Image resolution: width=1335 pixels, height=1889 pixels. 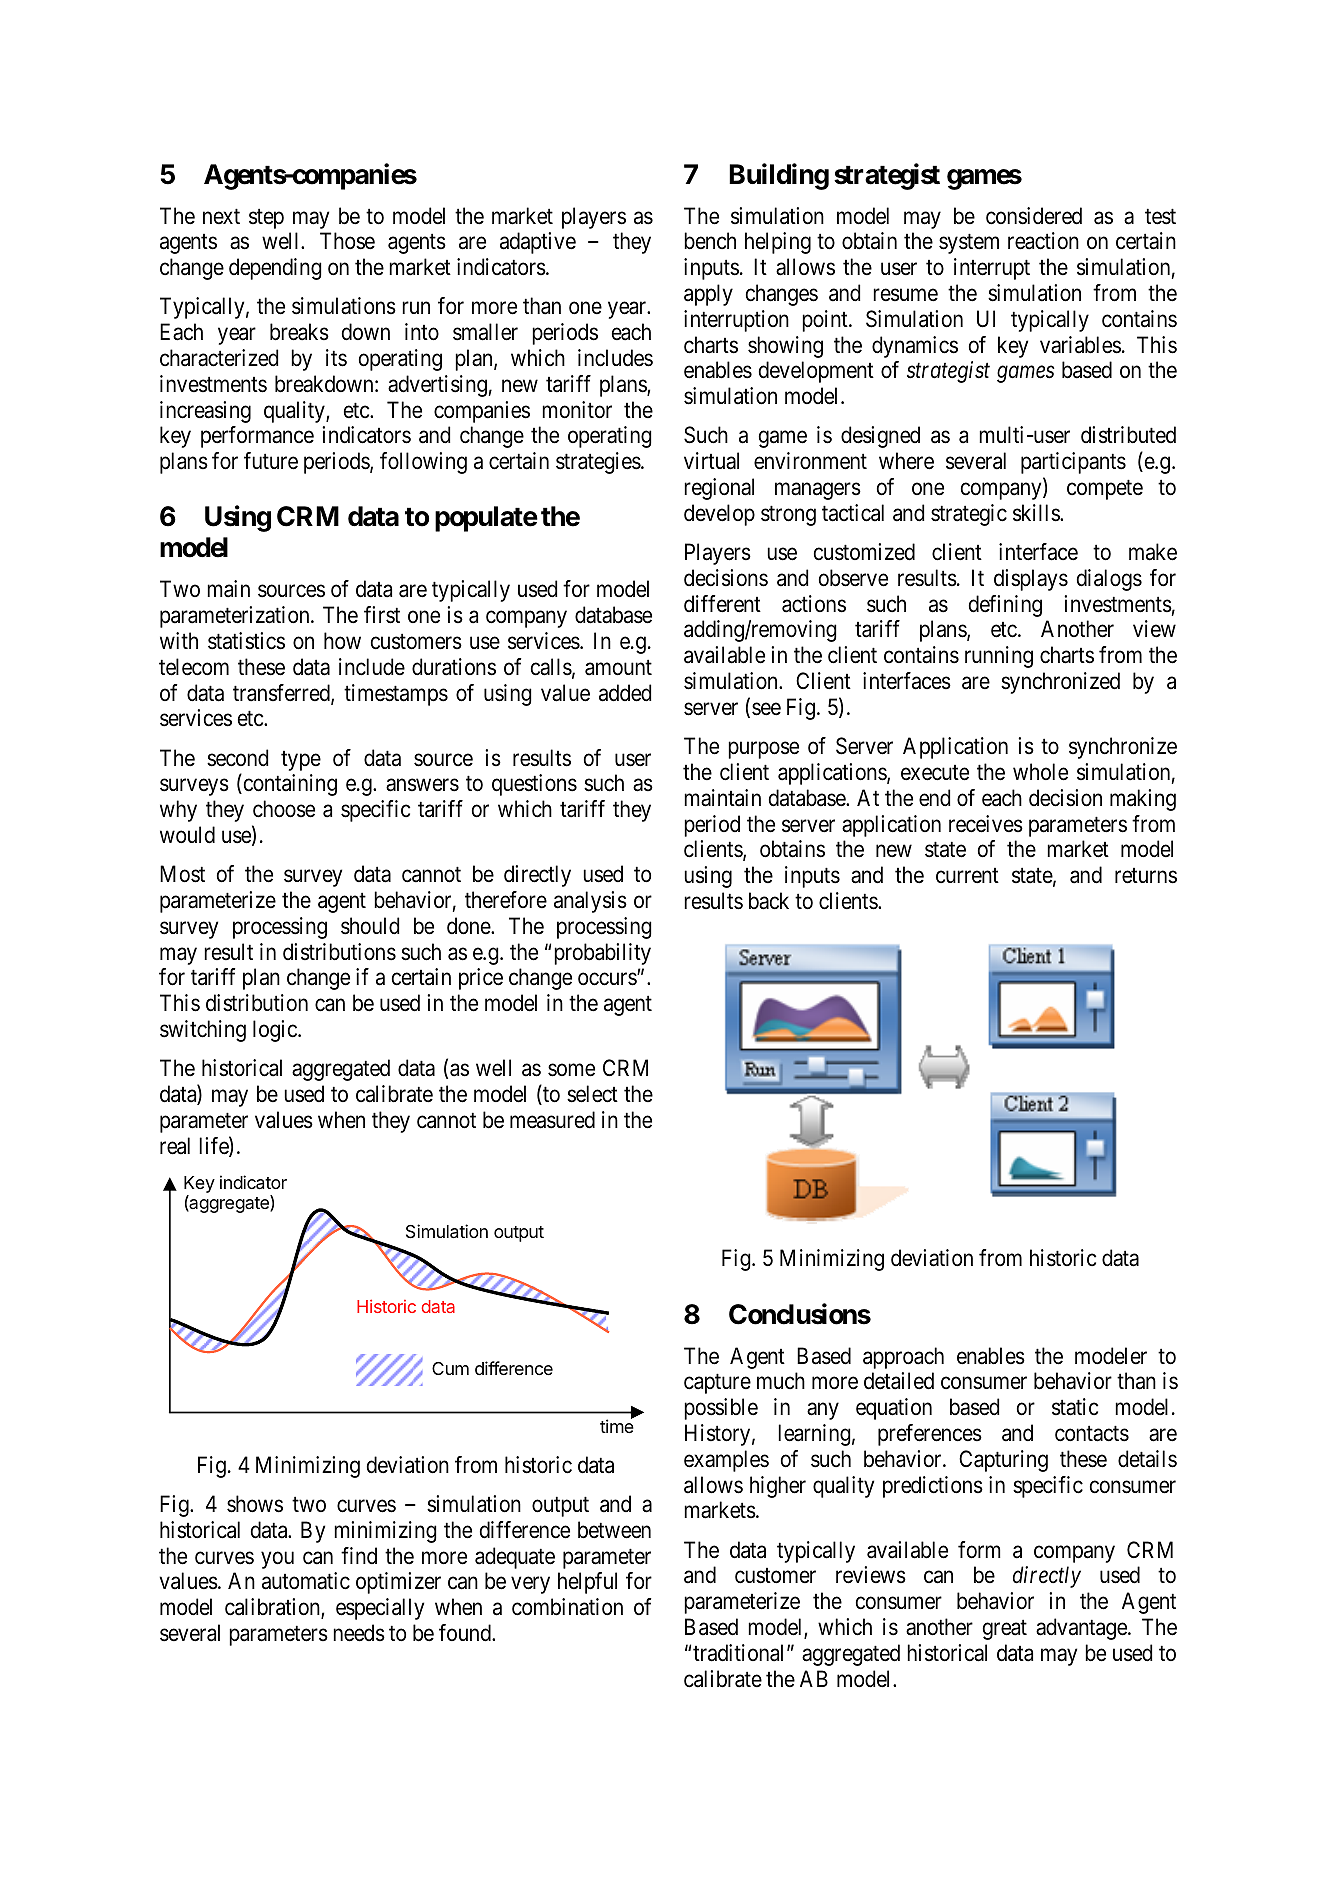 I want to click on approach, so click(x=903, y=1358).
